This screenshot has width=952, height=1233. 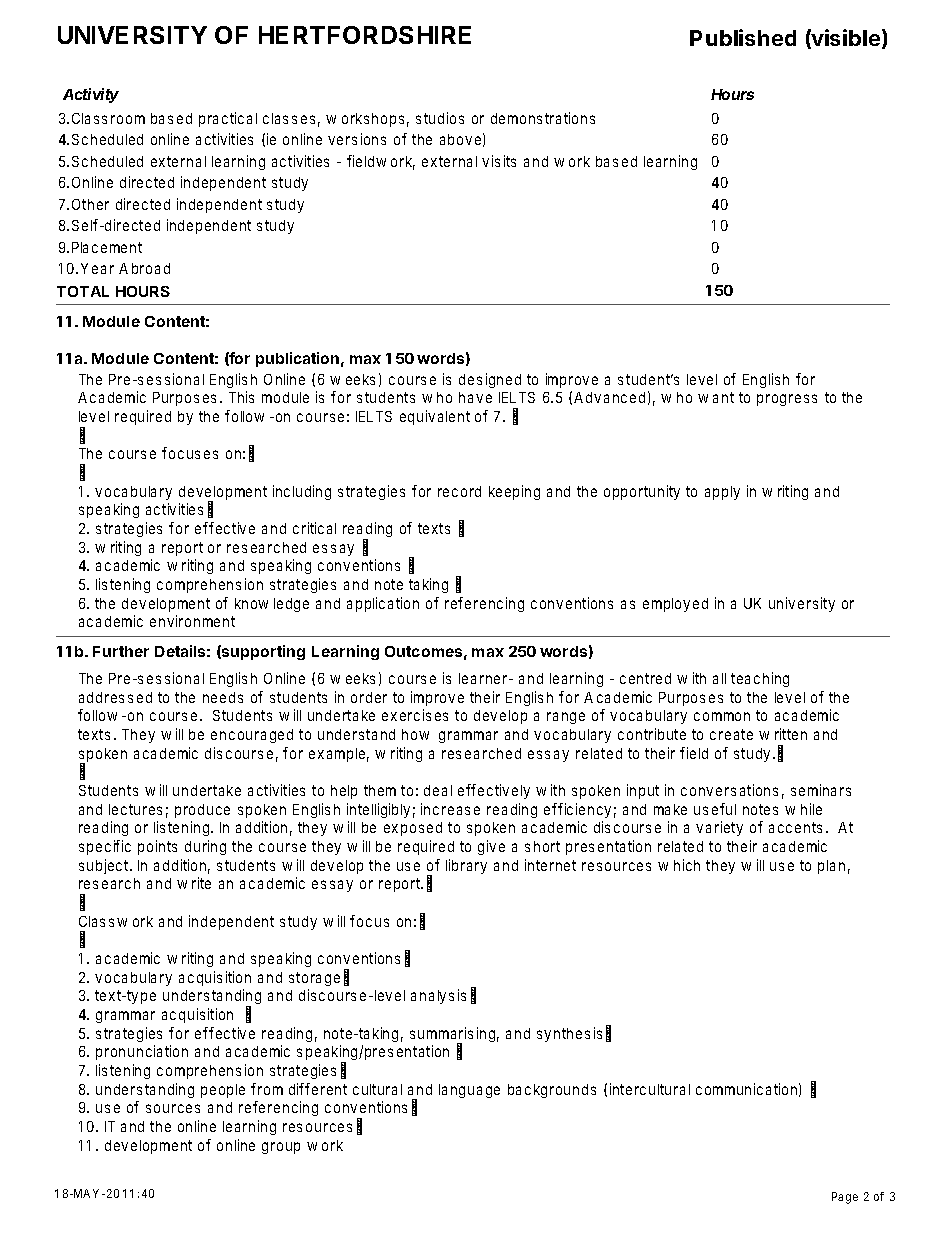 I want to click on employed, so click(x=675, y=605).
